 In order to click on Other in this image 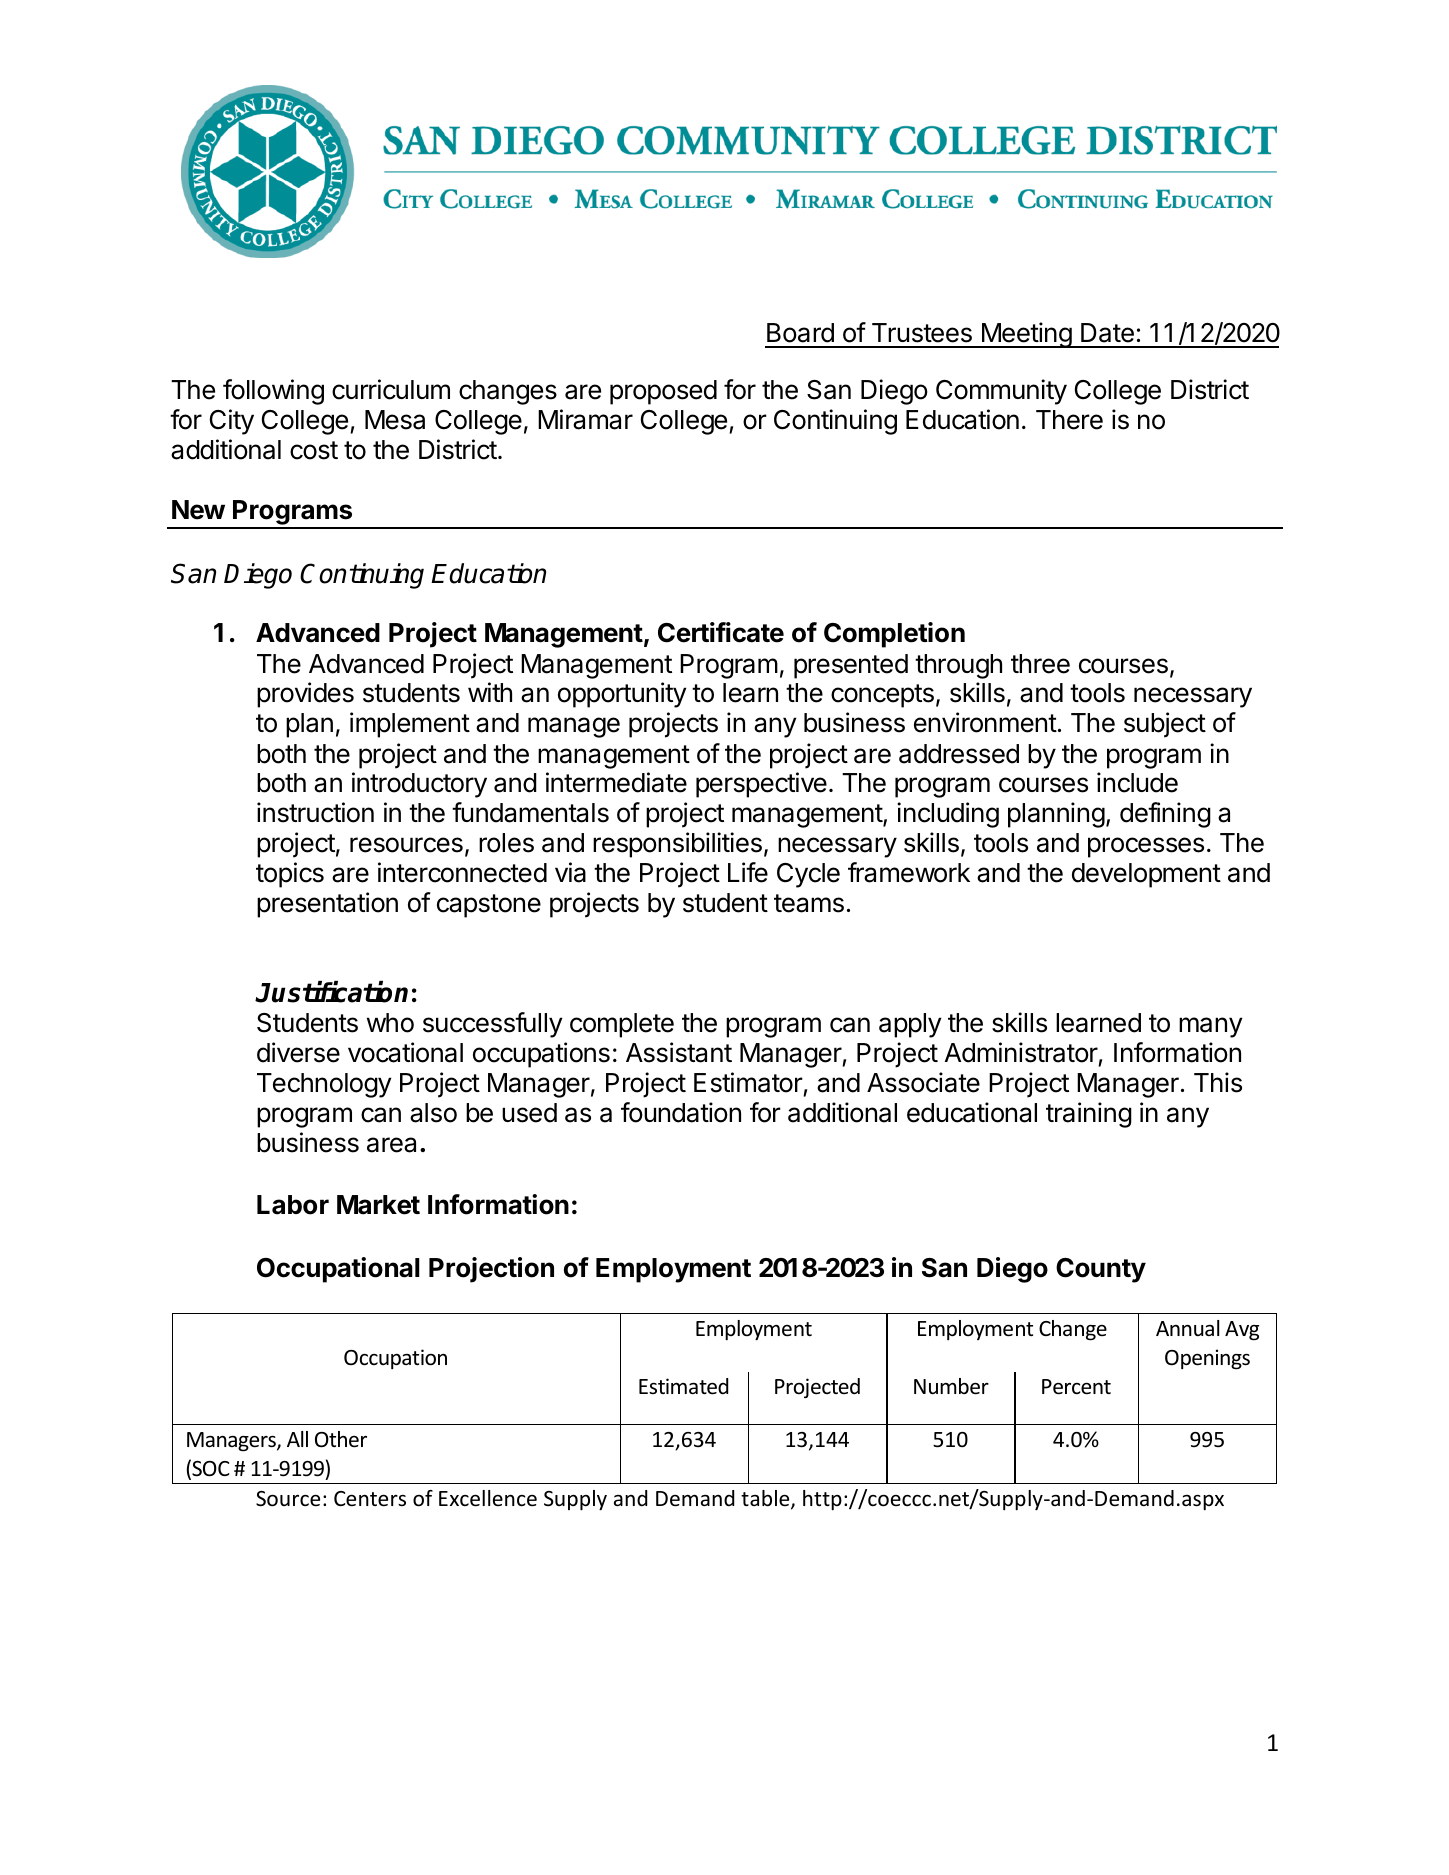, I will do `click(341, 1439)`.
